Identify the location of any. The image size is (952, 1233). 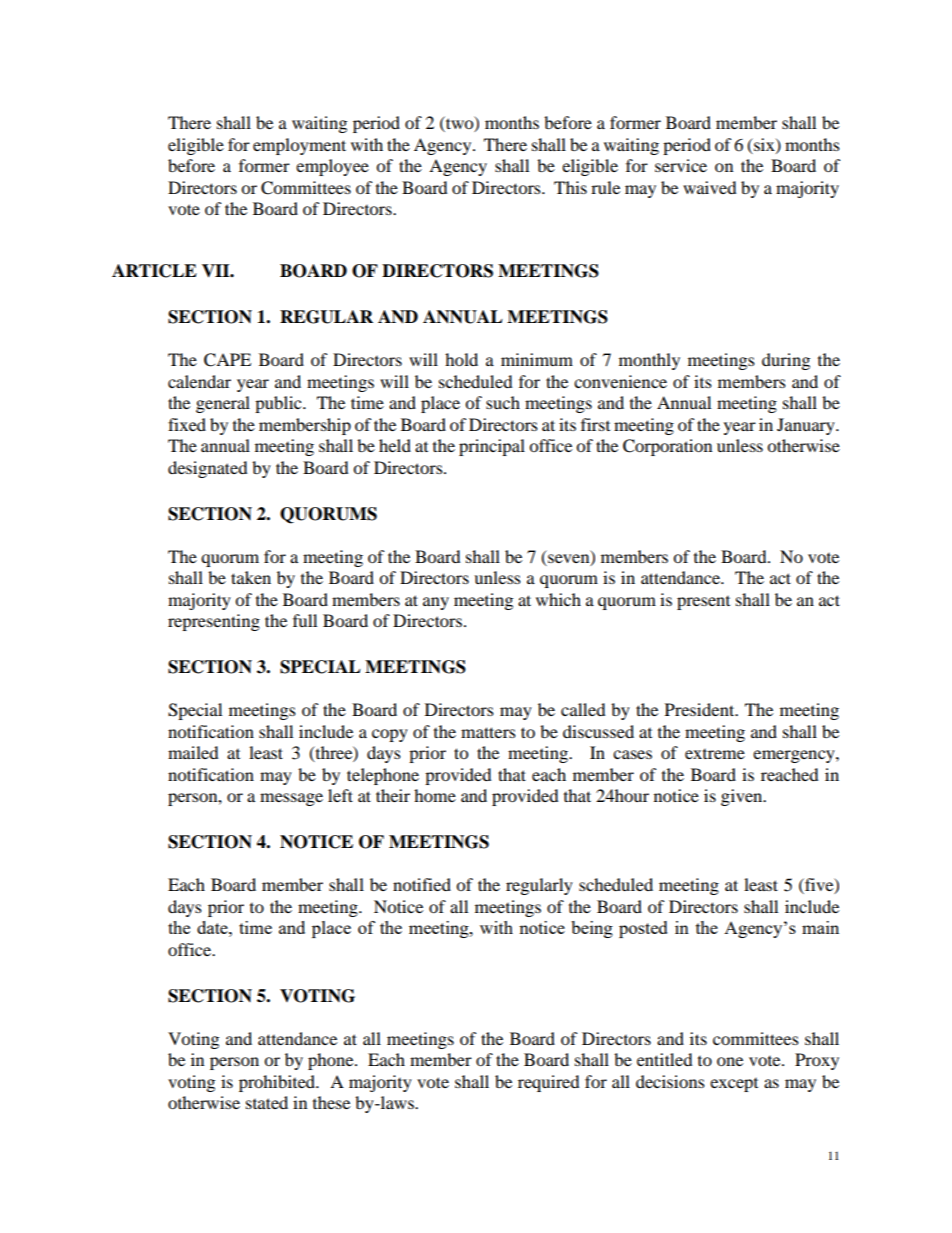
(436, 603).
